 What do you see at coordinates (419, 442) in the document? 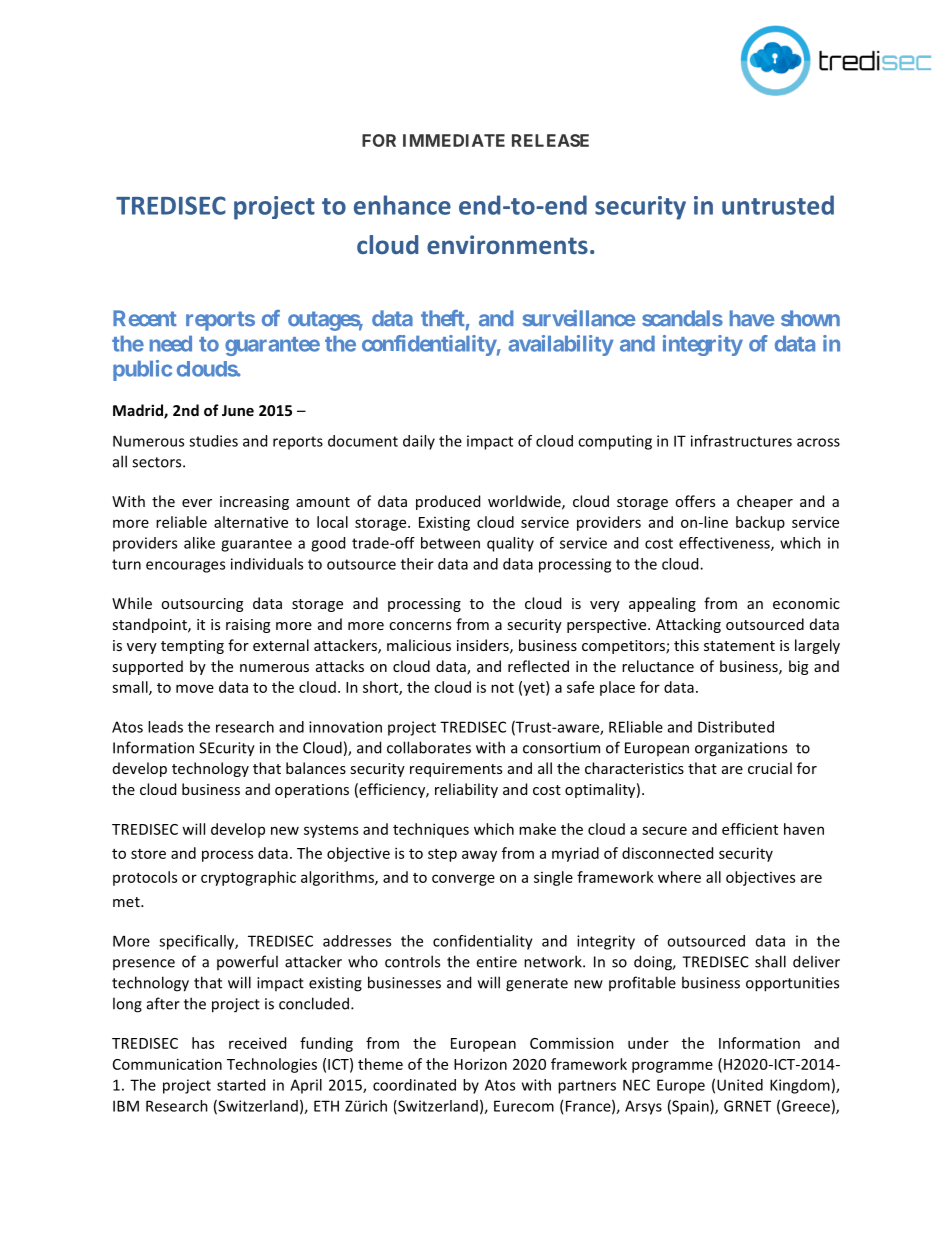
I see `daily` at bounding box center [419, 442].
